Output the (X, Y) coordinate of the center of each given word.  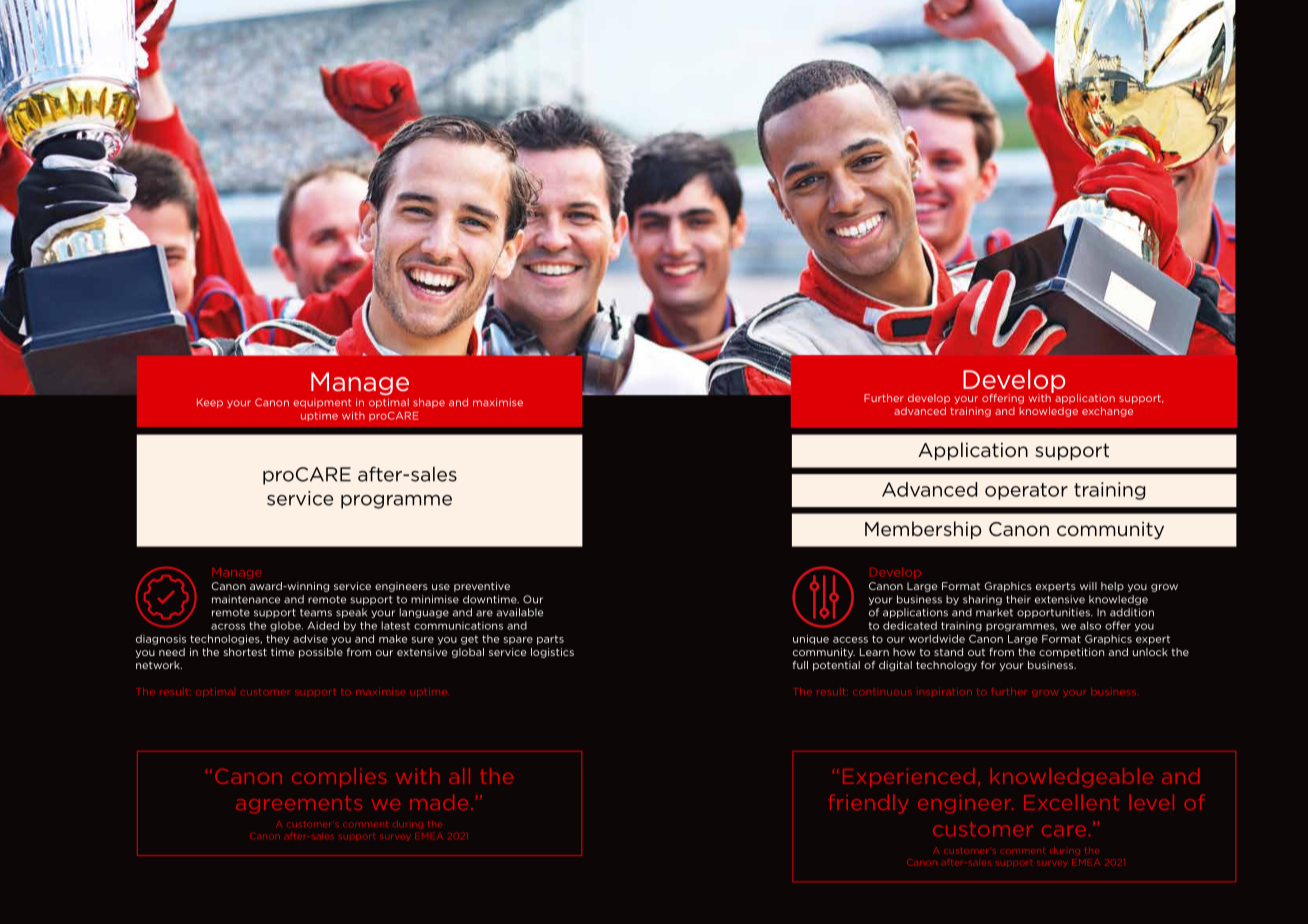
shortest (245, 652)
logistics (552, 653)
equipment (322, 403)
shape (429, 403)
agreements (299, 805)
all (459, 776)
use (441, 587)
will (1088, 586)
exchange (1107, 412)
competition (1071, 653)
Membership (923, 530)
